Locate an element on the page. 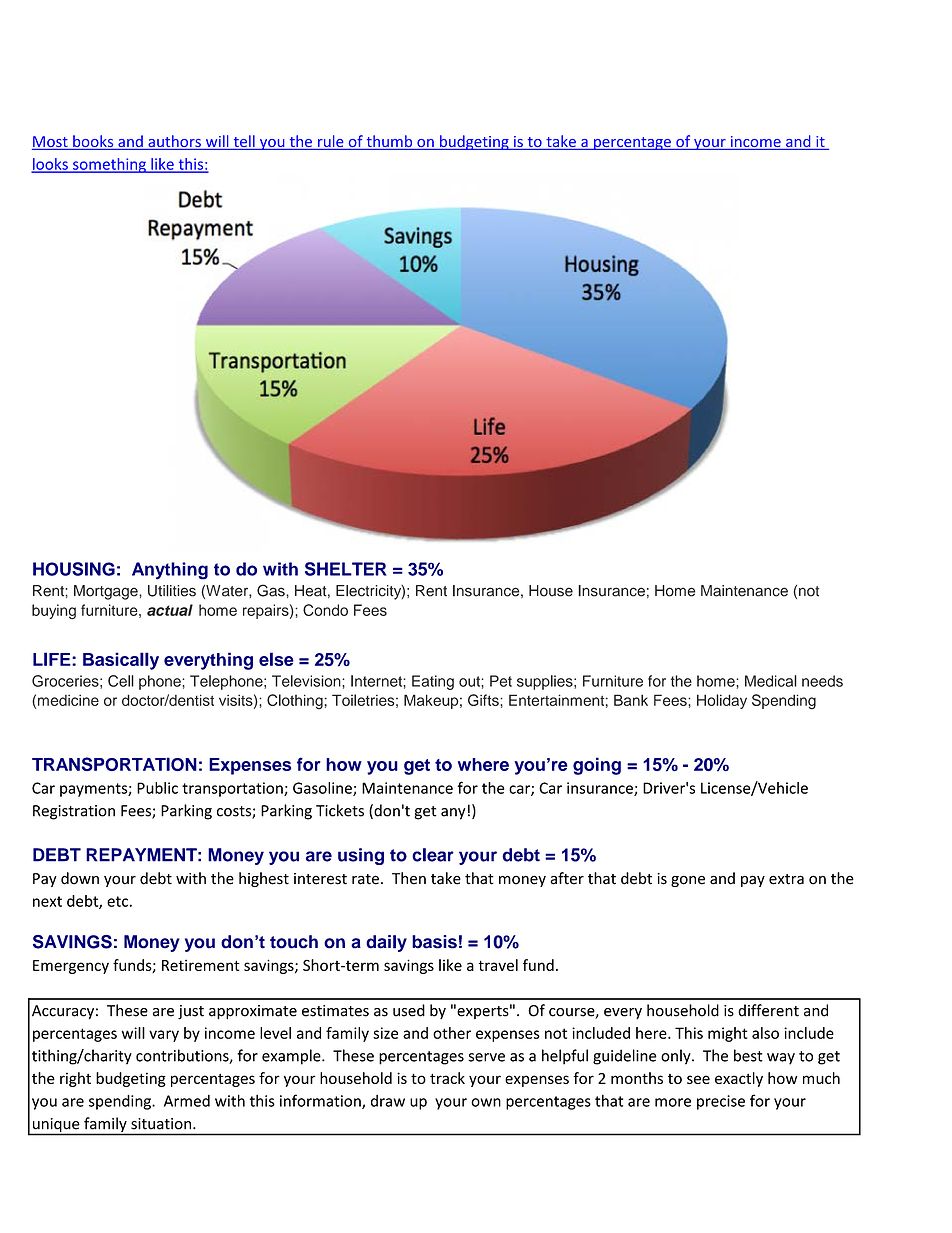 This document has height=1233, width=952. precise is located at coordinates (721, 1102).
